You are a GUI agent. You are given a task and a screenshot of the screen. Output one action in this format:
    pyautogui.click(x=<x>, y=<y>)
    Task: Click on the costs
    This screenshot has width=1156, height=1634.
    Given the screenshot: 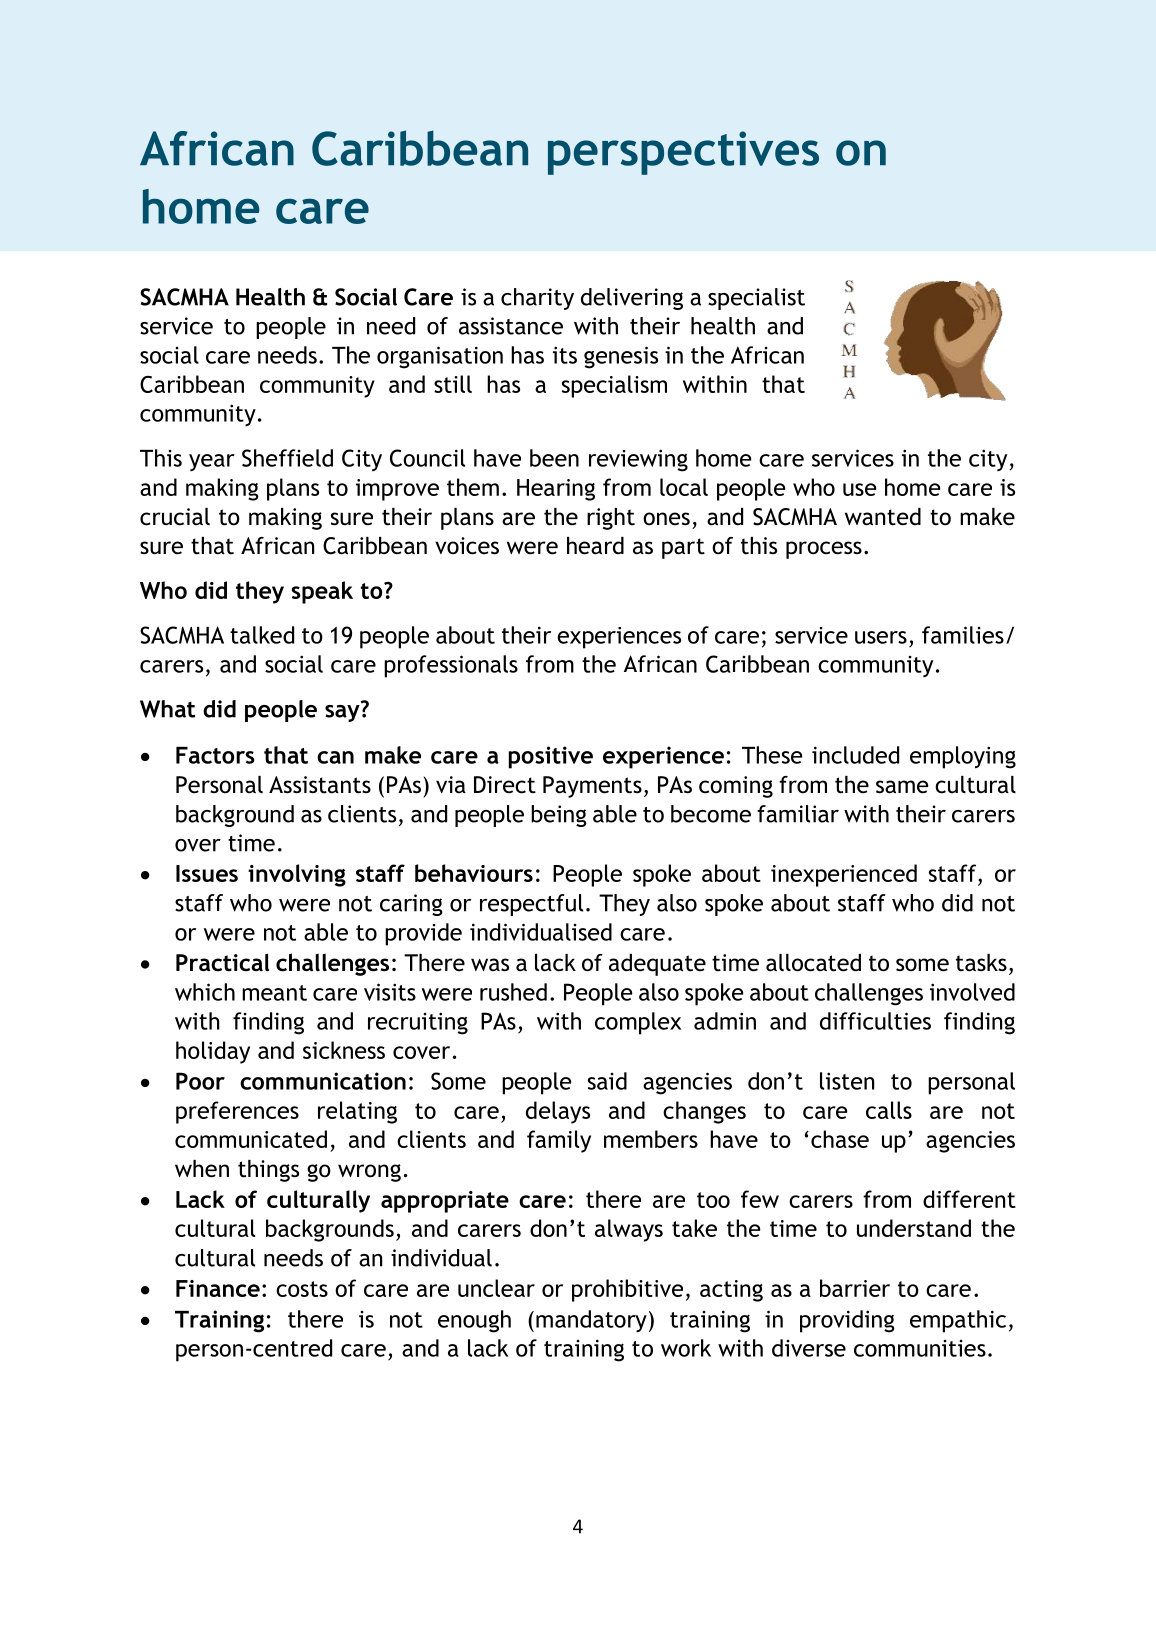 What is the action you would take?
    pyautogui.click(x=302, y=1289)
